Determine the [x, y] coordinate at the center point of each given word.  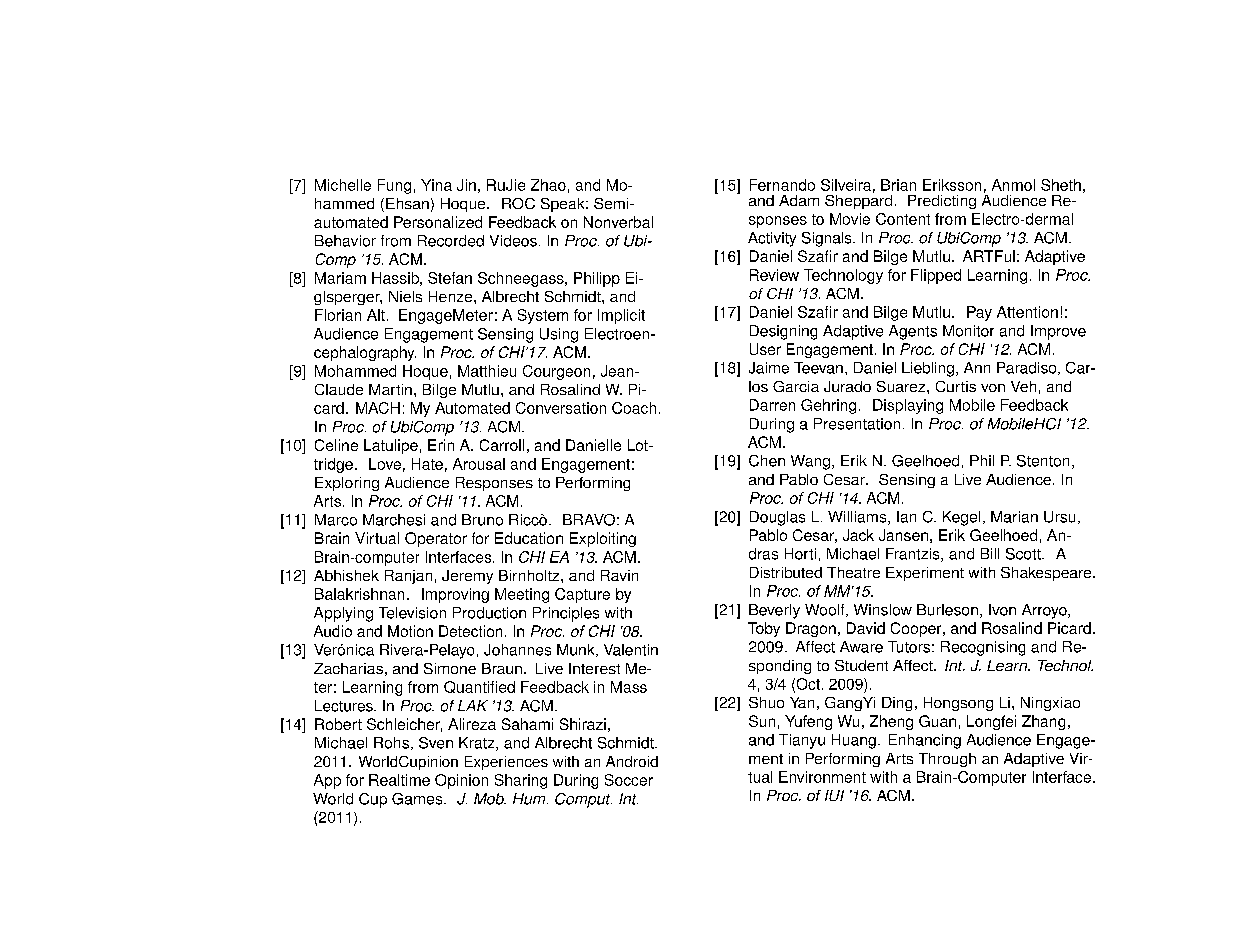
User [765, 349]
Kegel [961, 518]
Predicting [942, 202]
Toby [764, 629]
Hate [427, 464]
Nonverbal [618, 222]
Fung [394, 186]
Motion [410, 631]
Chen [767, 461]
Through [947, 760]
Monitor [968, 331]
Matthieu [487, 371]
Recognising [983, 648]
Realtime [399, 780]
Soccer [629, 780]
